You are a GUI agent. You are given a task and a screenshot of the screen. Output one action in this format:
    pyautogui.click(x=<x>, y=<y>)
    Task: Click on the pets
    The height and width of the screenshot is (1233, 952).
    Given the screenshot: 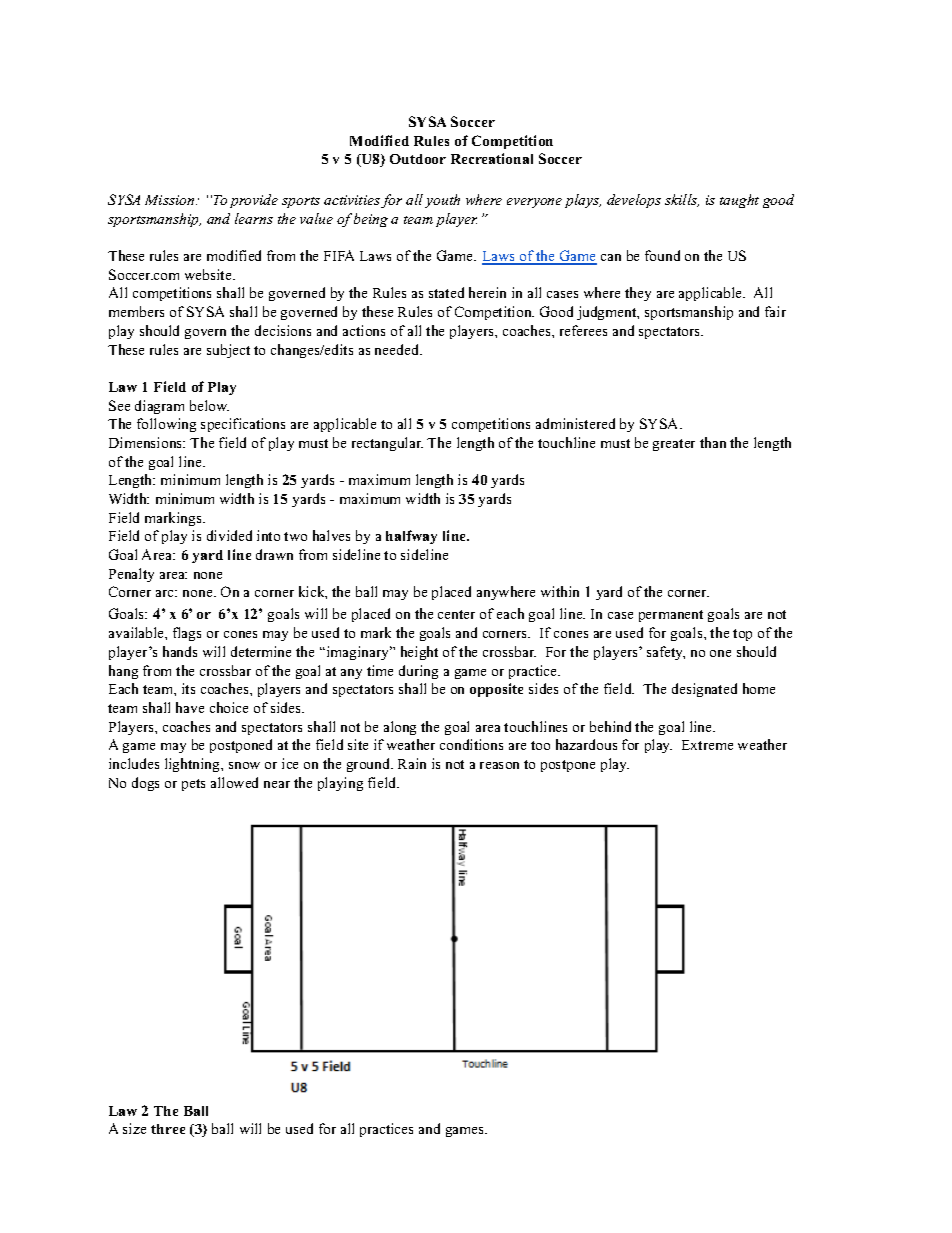 What is the action you would take?
    pyautogui.click(x=193, y=785)
